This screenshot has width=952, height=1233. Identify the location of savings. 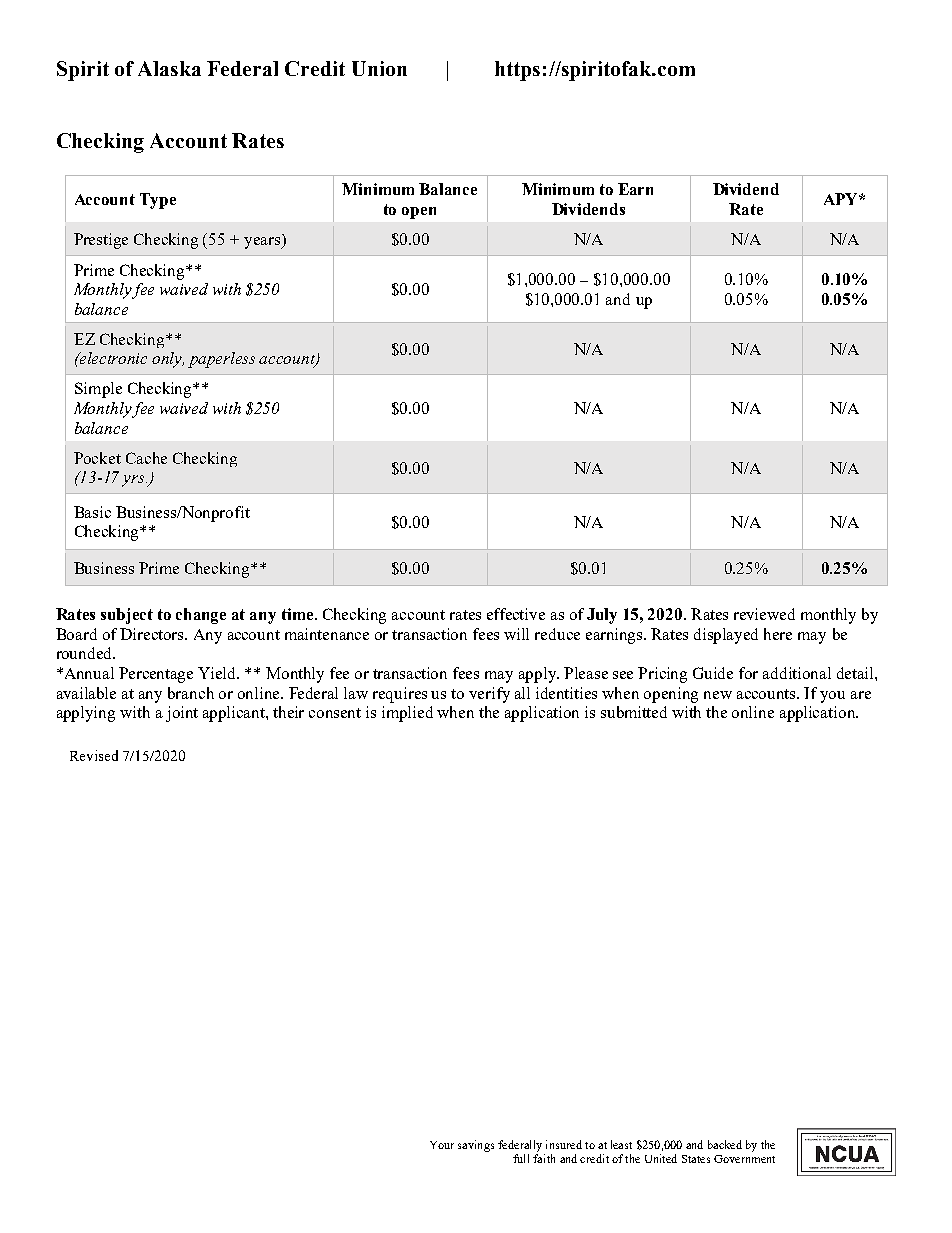
(476, 1146).
